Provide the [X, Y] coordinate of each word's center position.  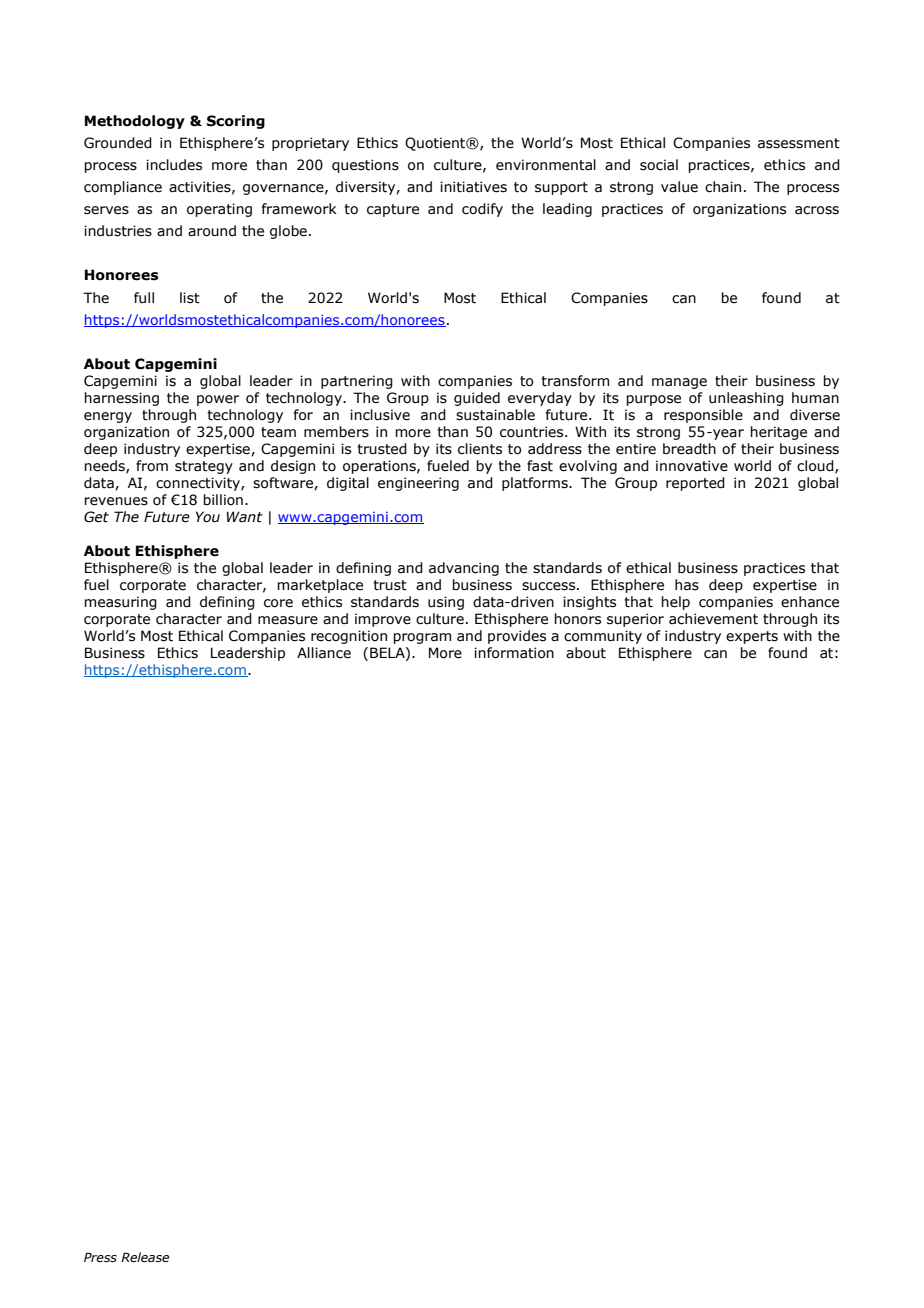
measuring [120, 603]
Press [100, 1257]
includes [174, 165]
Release [145, 1257]
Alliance [324, 653]
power [218, 400]
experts [752, 637]
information [514, 653]
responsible [703, 416]
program [422, 638]
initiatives [473, 187]
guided [477, 399]
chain [723, 187]
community [603, 637]
